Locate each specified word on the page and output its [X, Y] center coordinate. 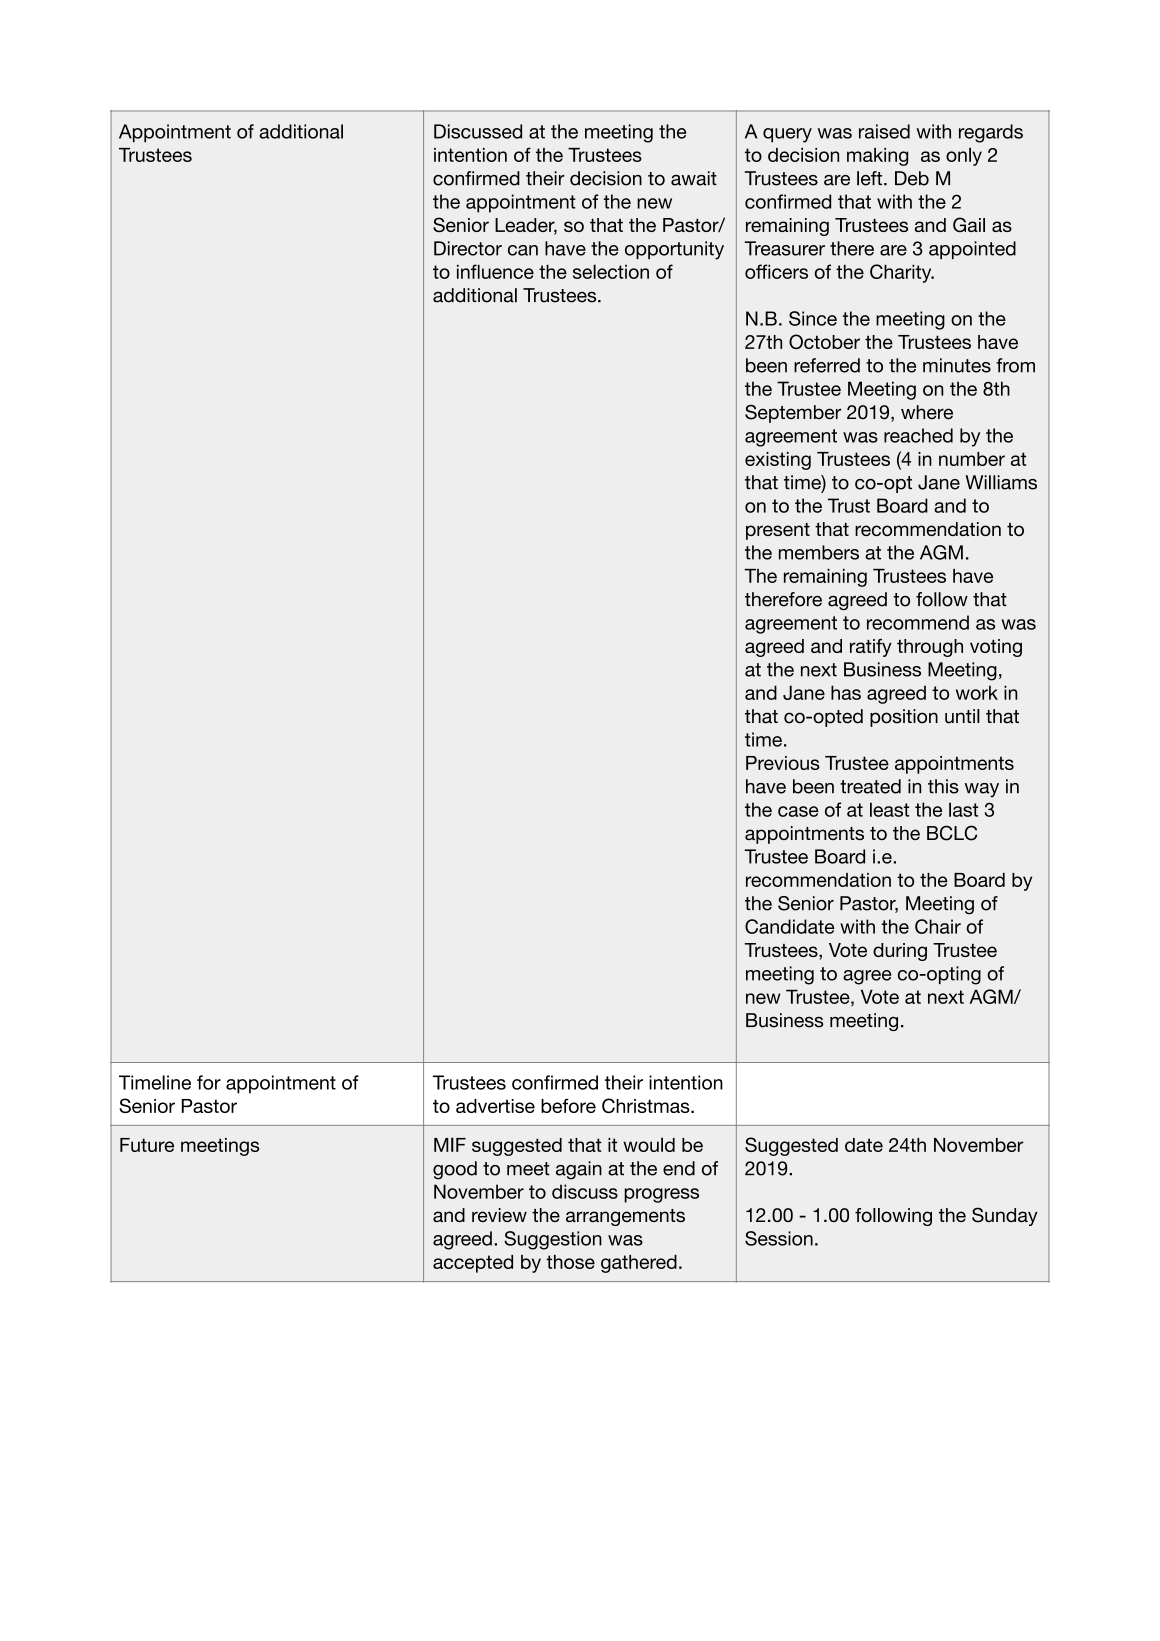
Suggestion [553, 1240]
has [846, 692]
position [904, 718]
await [694, 178]
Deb [912, 178]
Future [147, 1145]
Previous [783, 763]
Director [468, 248]
